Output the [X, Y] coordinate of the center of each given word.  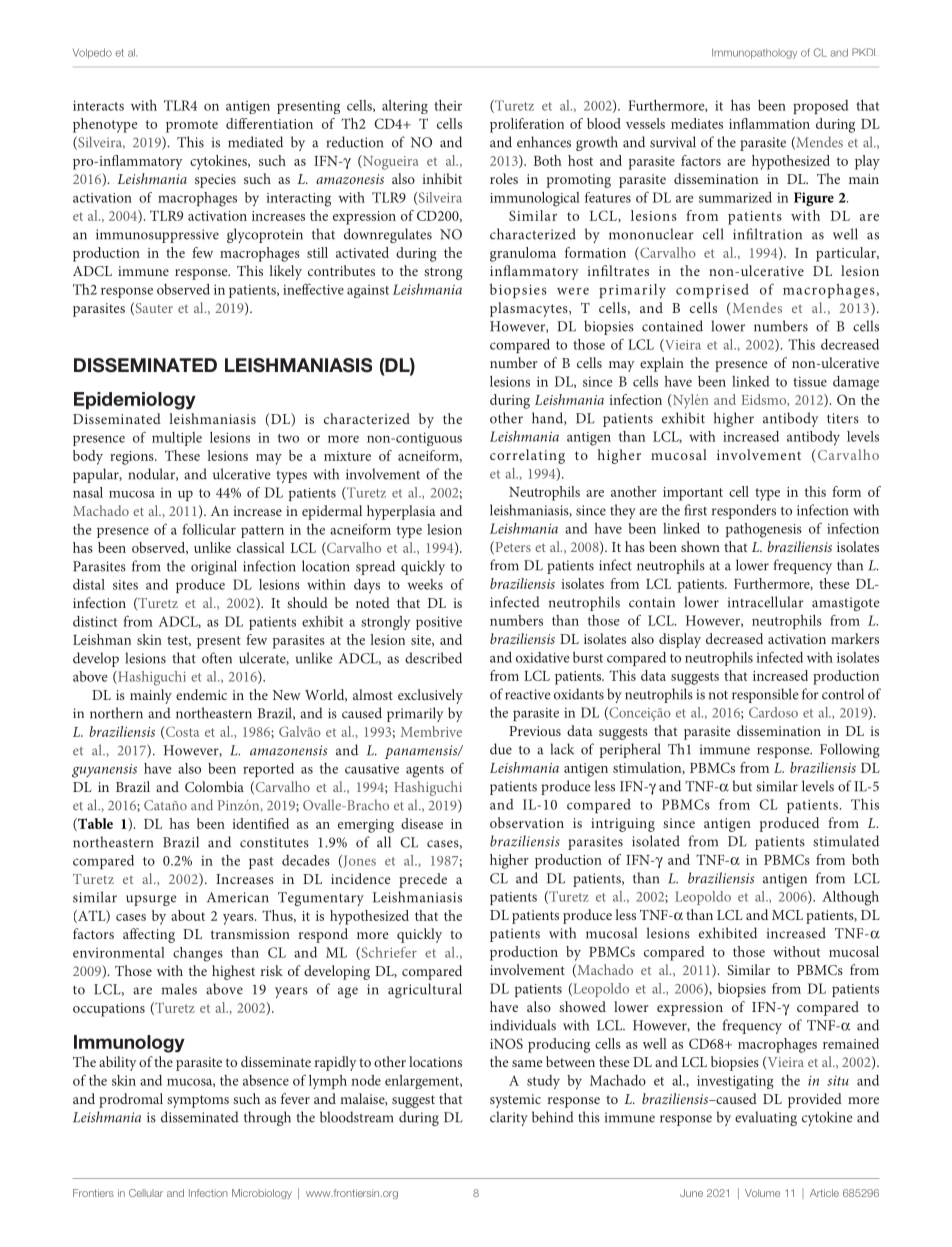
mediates [697, 123]
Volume [762, 1193]
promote [192, 126]
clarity [509, 1118]
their [448, 105]
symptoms [198, 1101]
